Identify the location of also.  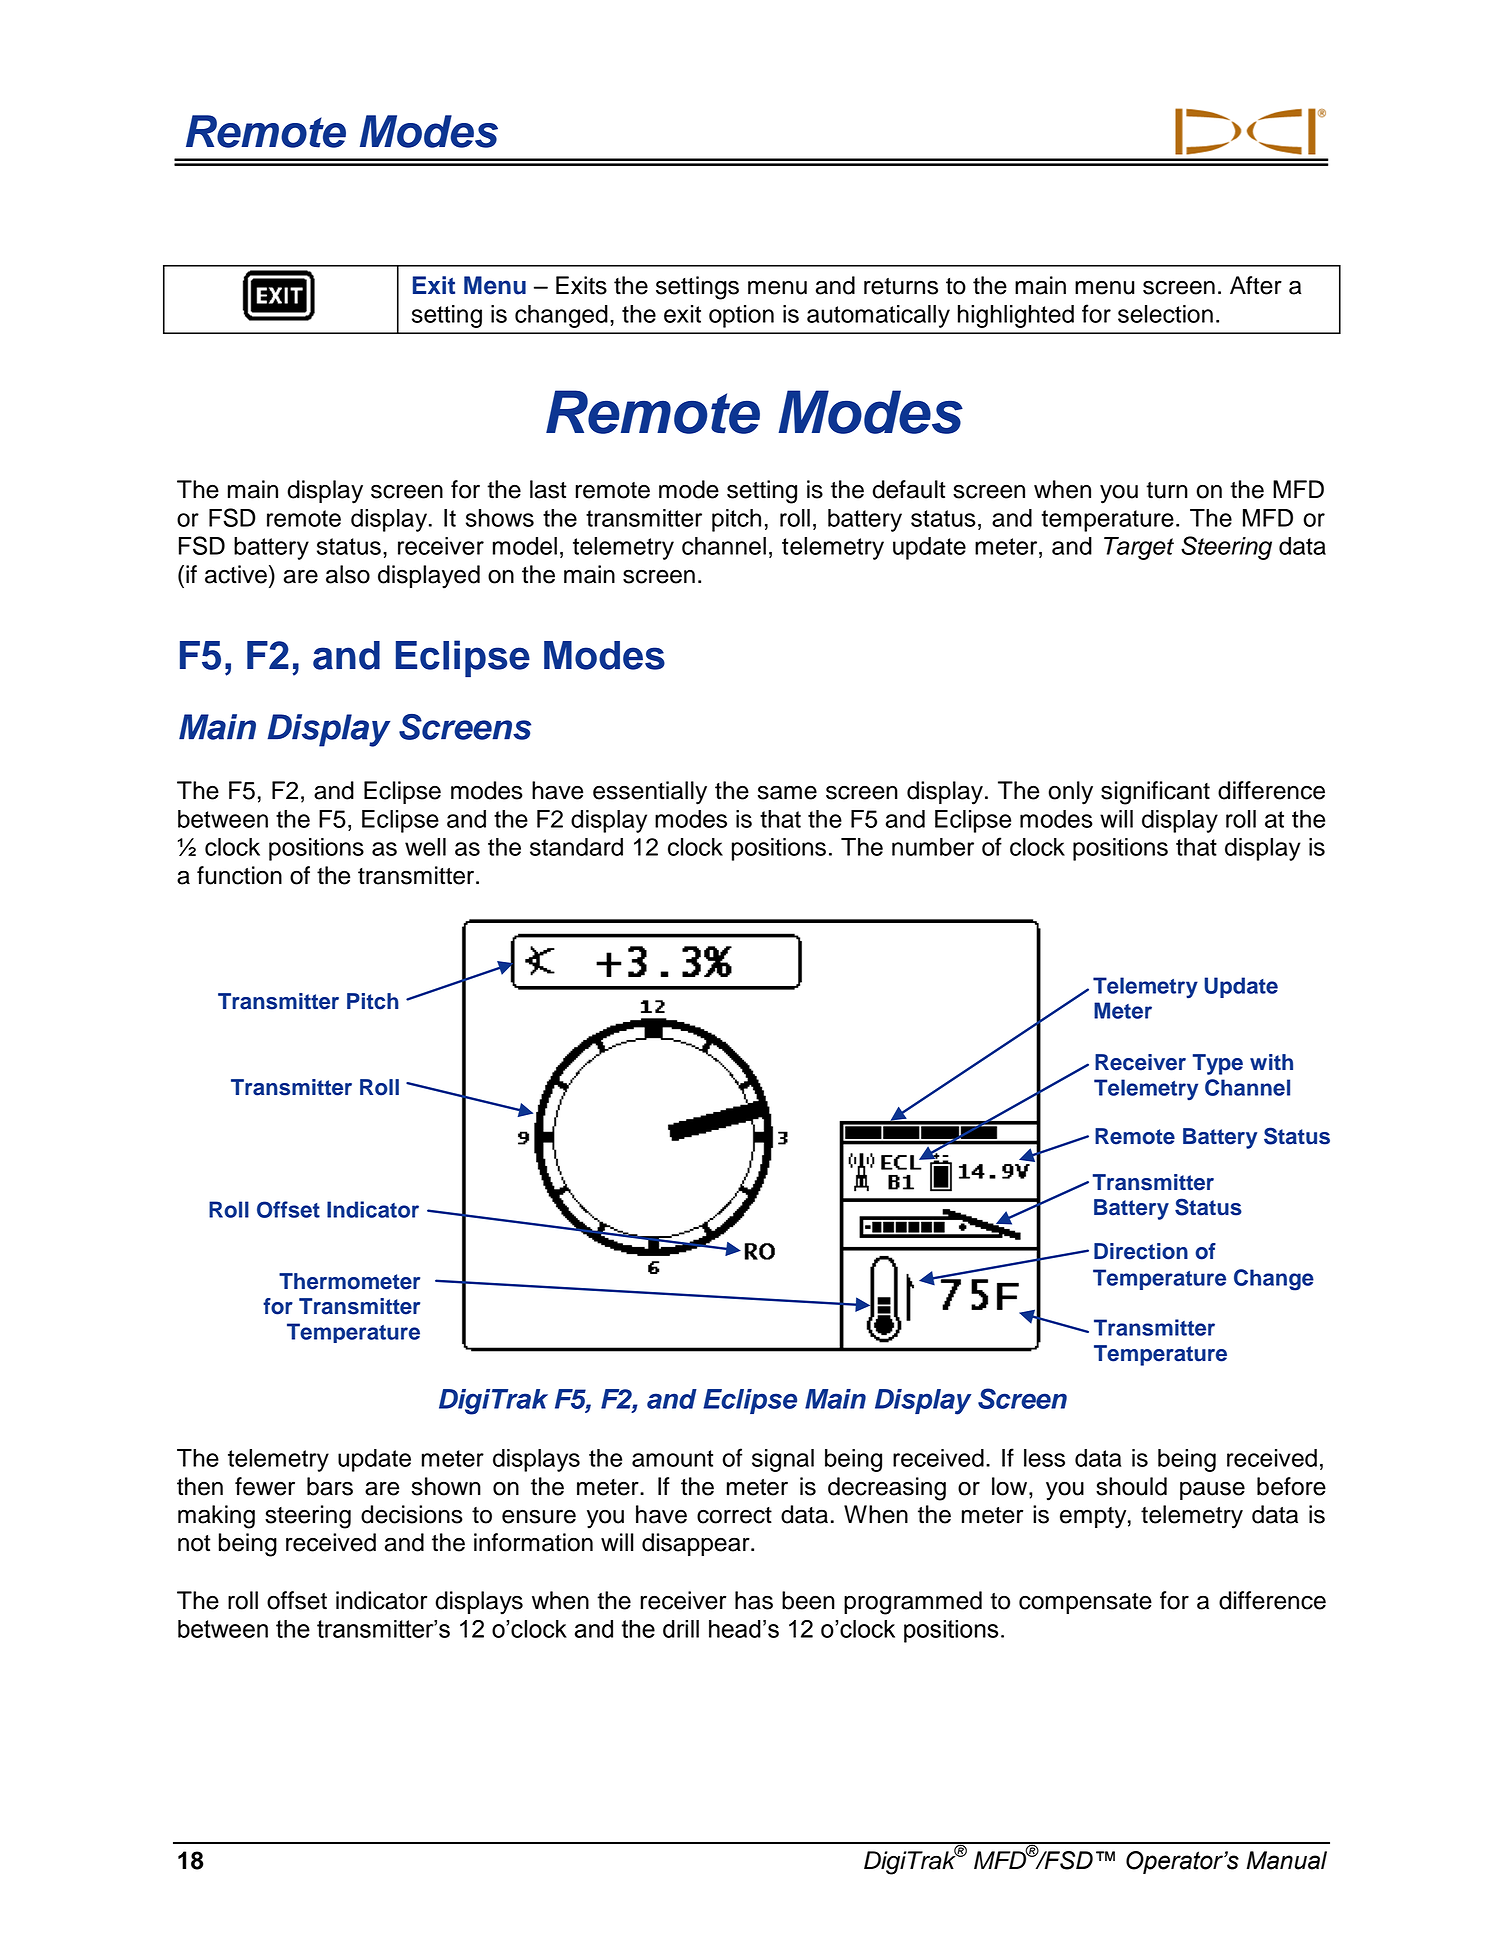
(348, 574).
